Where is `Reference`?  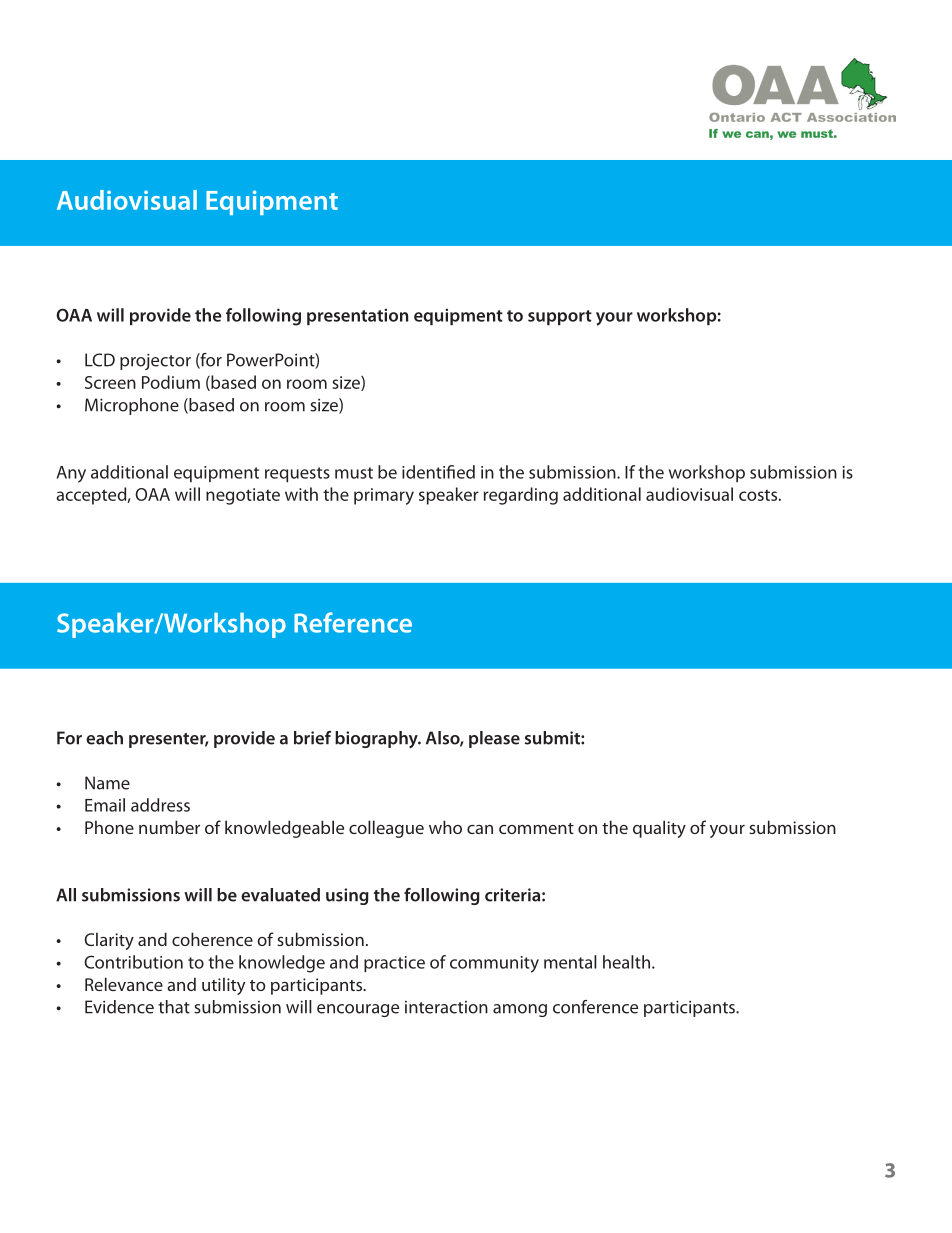
Reference is located at coordinates (353, 622).
